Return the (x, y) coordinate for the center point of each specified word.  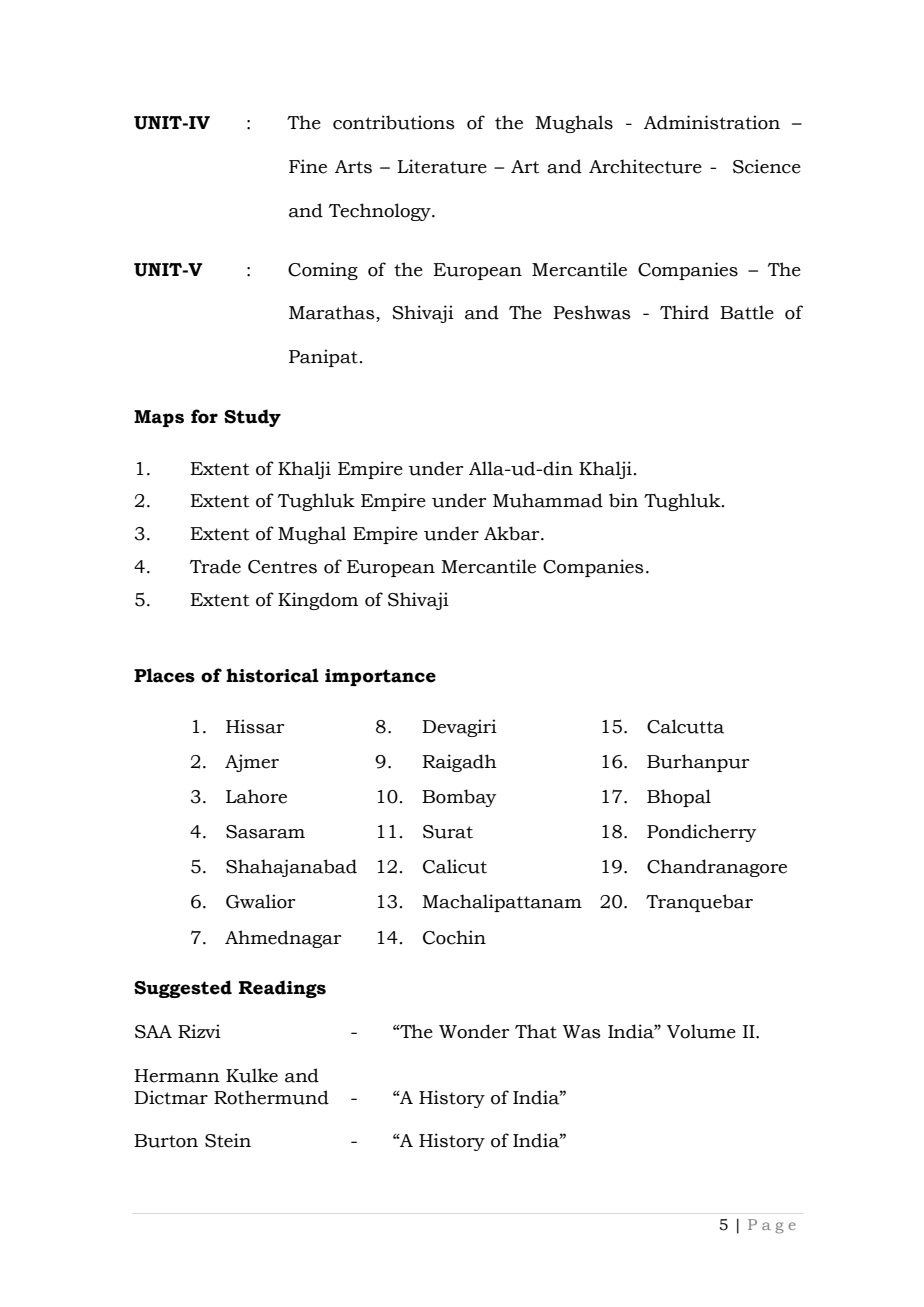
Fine (308, 166)
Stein (228, 1140)
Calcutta (685, 726)
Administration (712, 122)
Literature (442, 166)
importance (380, 677)
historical (272, 675)
